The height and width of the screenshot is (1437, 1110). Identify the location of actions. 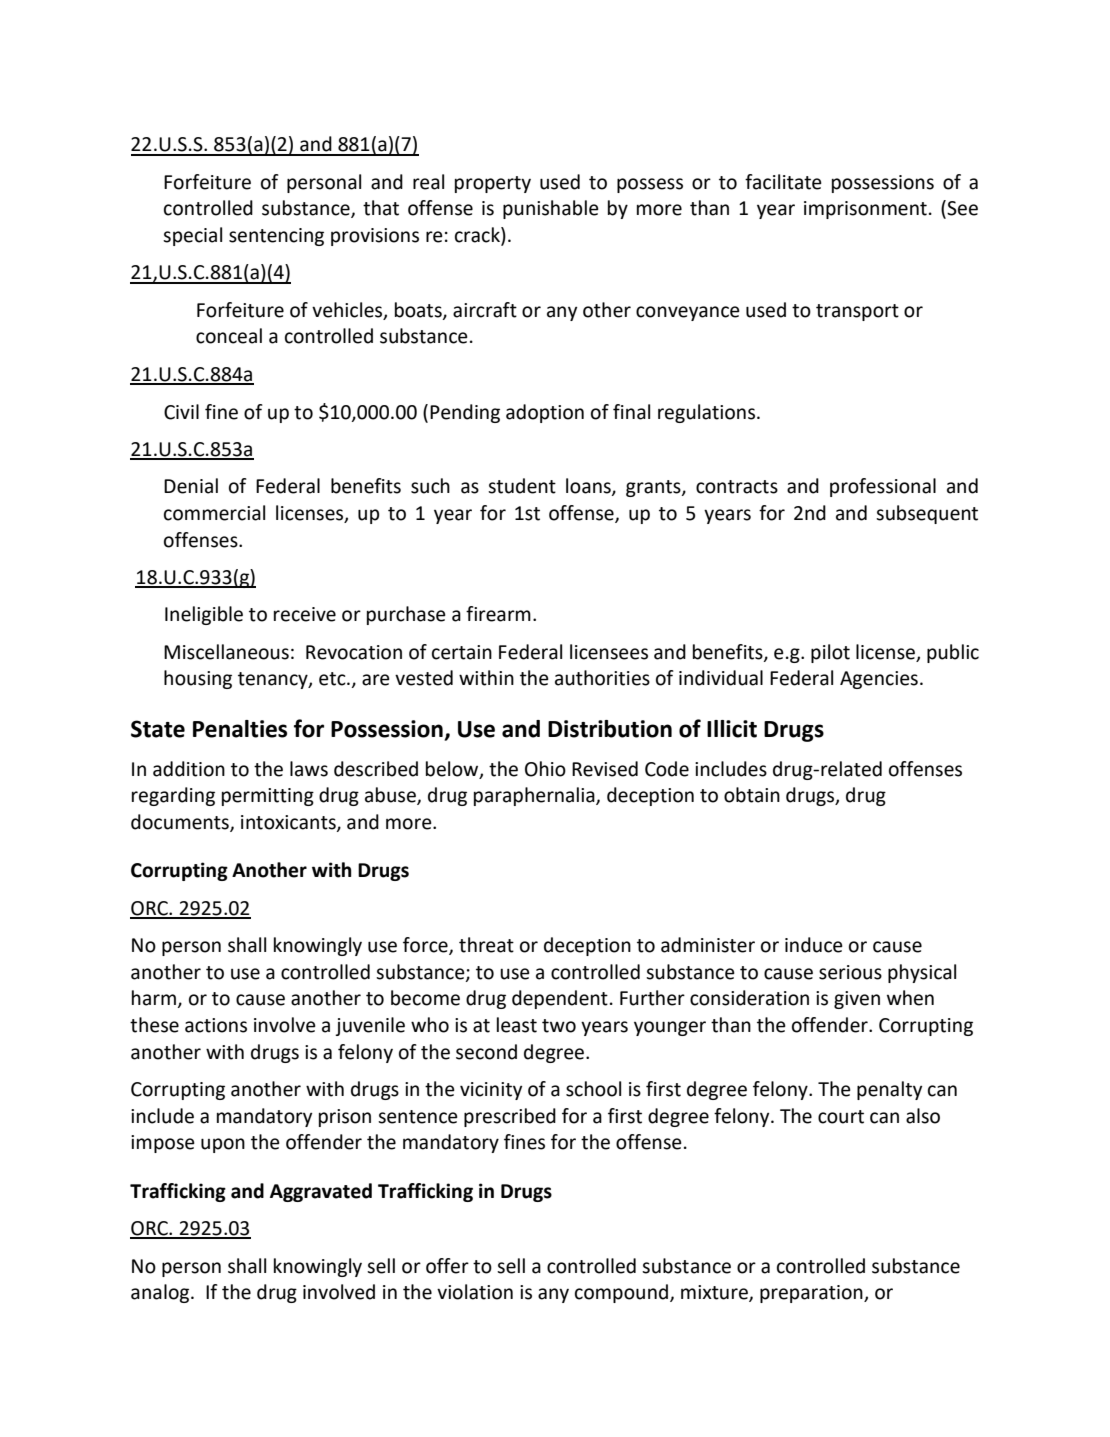
(216, 1025).
